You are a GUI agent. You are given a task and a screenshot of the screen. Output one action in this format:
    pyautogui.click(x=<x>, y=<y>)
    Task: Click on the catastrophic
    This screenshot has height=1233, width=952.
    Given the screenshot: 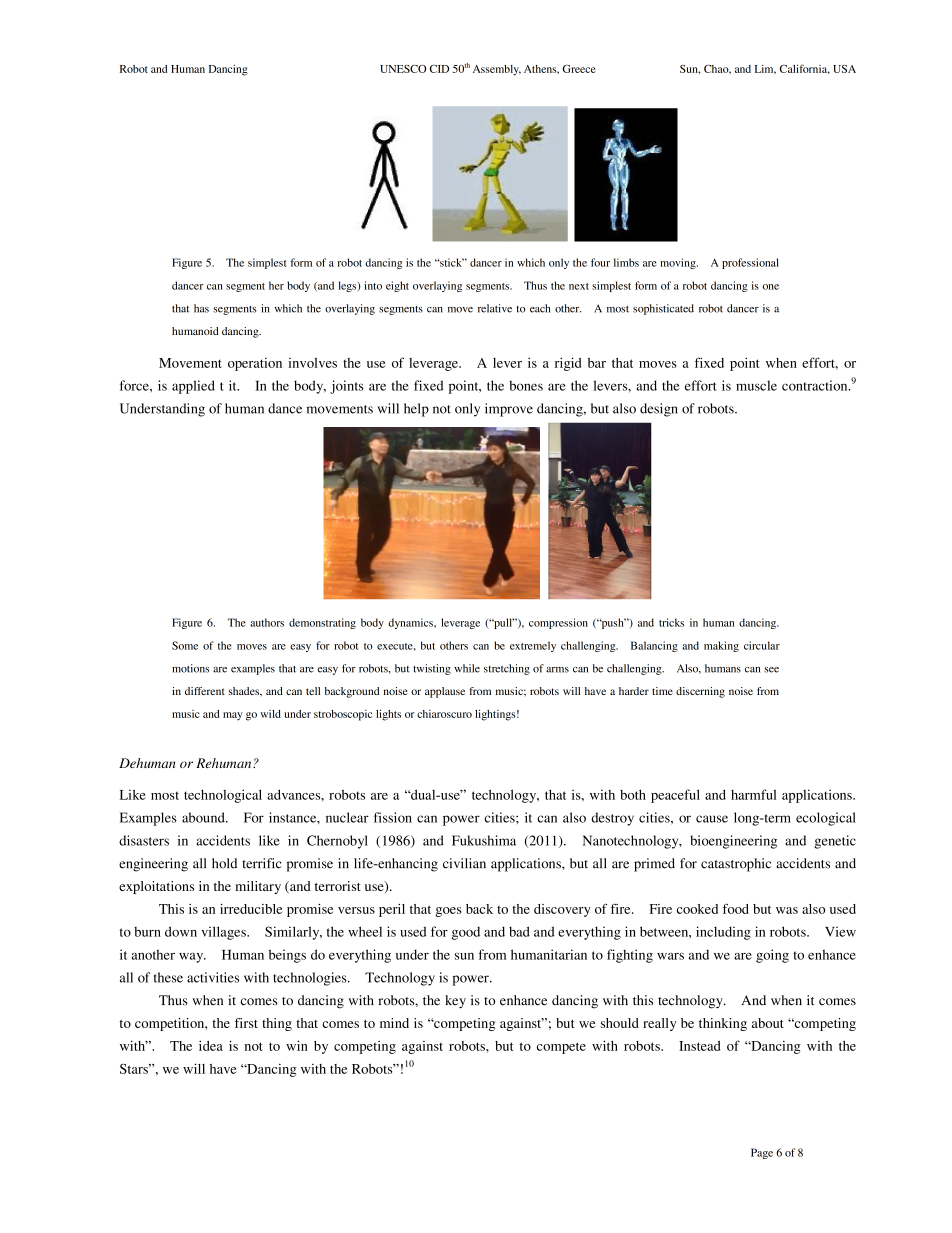 What is the action you would take?
    pyautogui.click(x=736, y=865)
